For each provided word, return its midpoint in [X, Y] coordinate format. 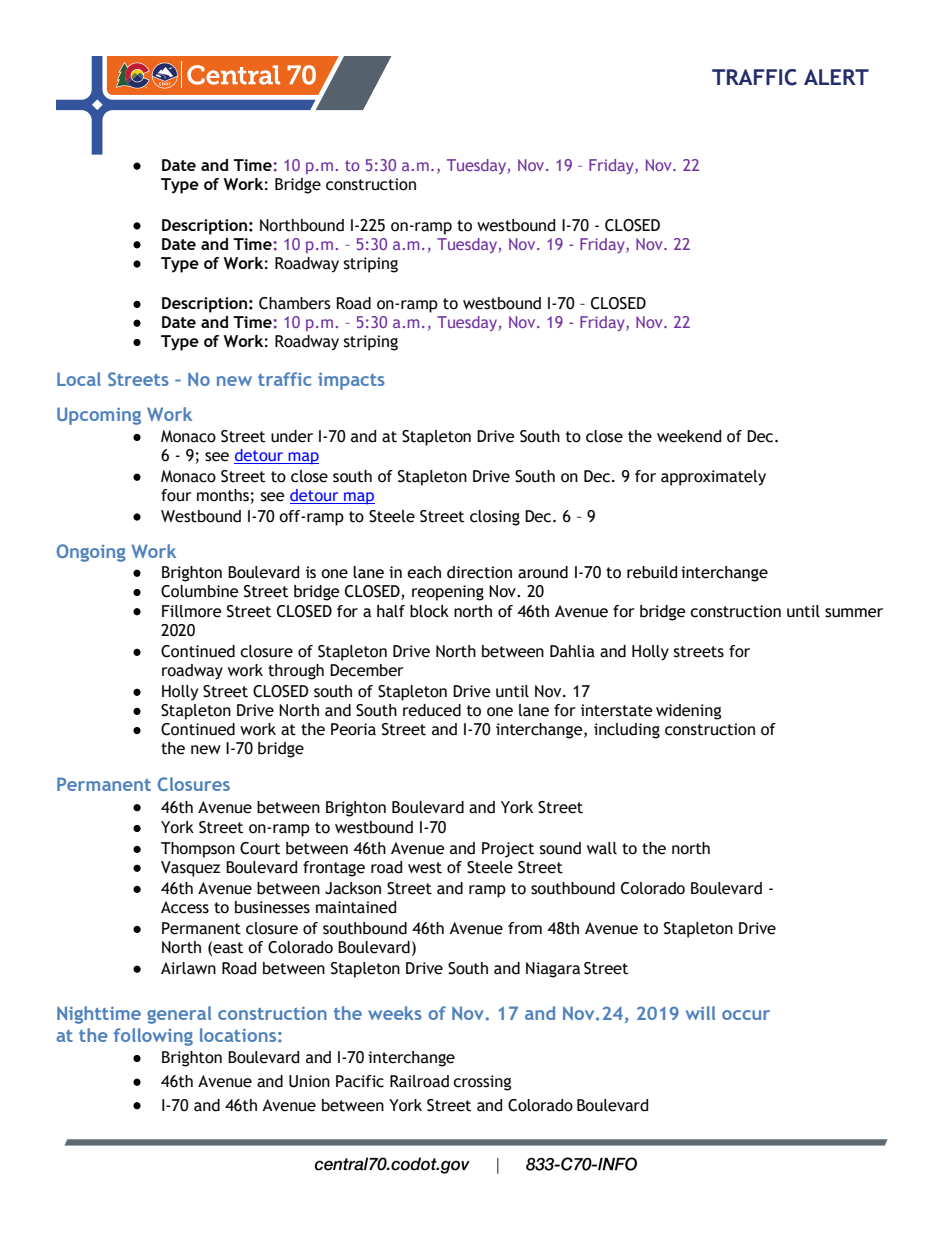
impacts [351, 381]
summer [854, 613]
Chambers [295, 303]
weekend [689, 436]
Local [79, 379]
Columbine [199, 591]
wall [602, 848]
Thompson [198, 850]
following [153, 1037]
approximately [713, 478]
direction [479, 572]
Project [508, 850]
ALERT [836, 77]
